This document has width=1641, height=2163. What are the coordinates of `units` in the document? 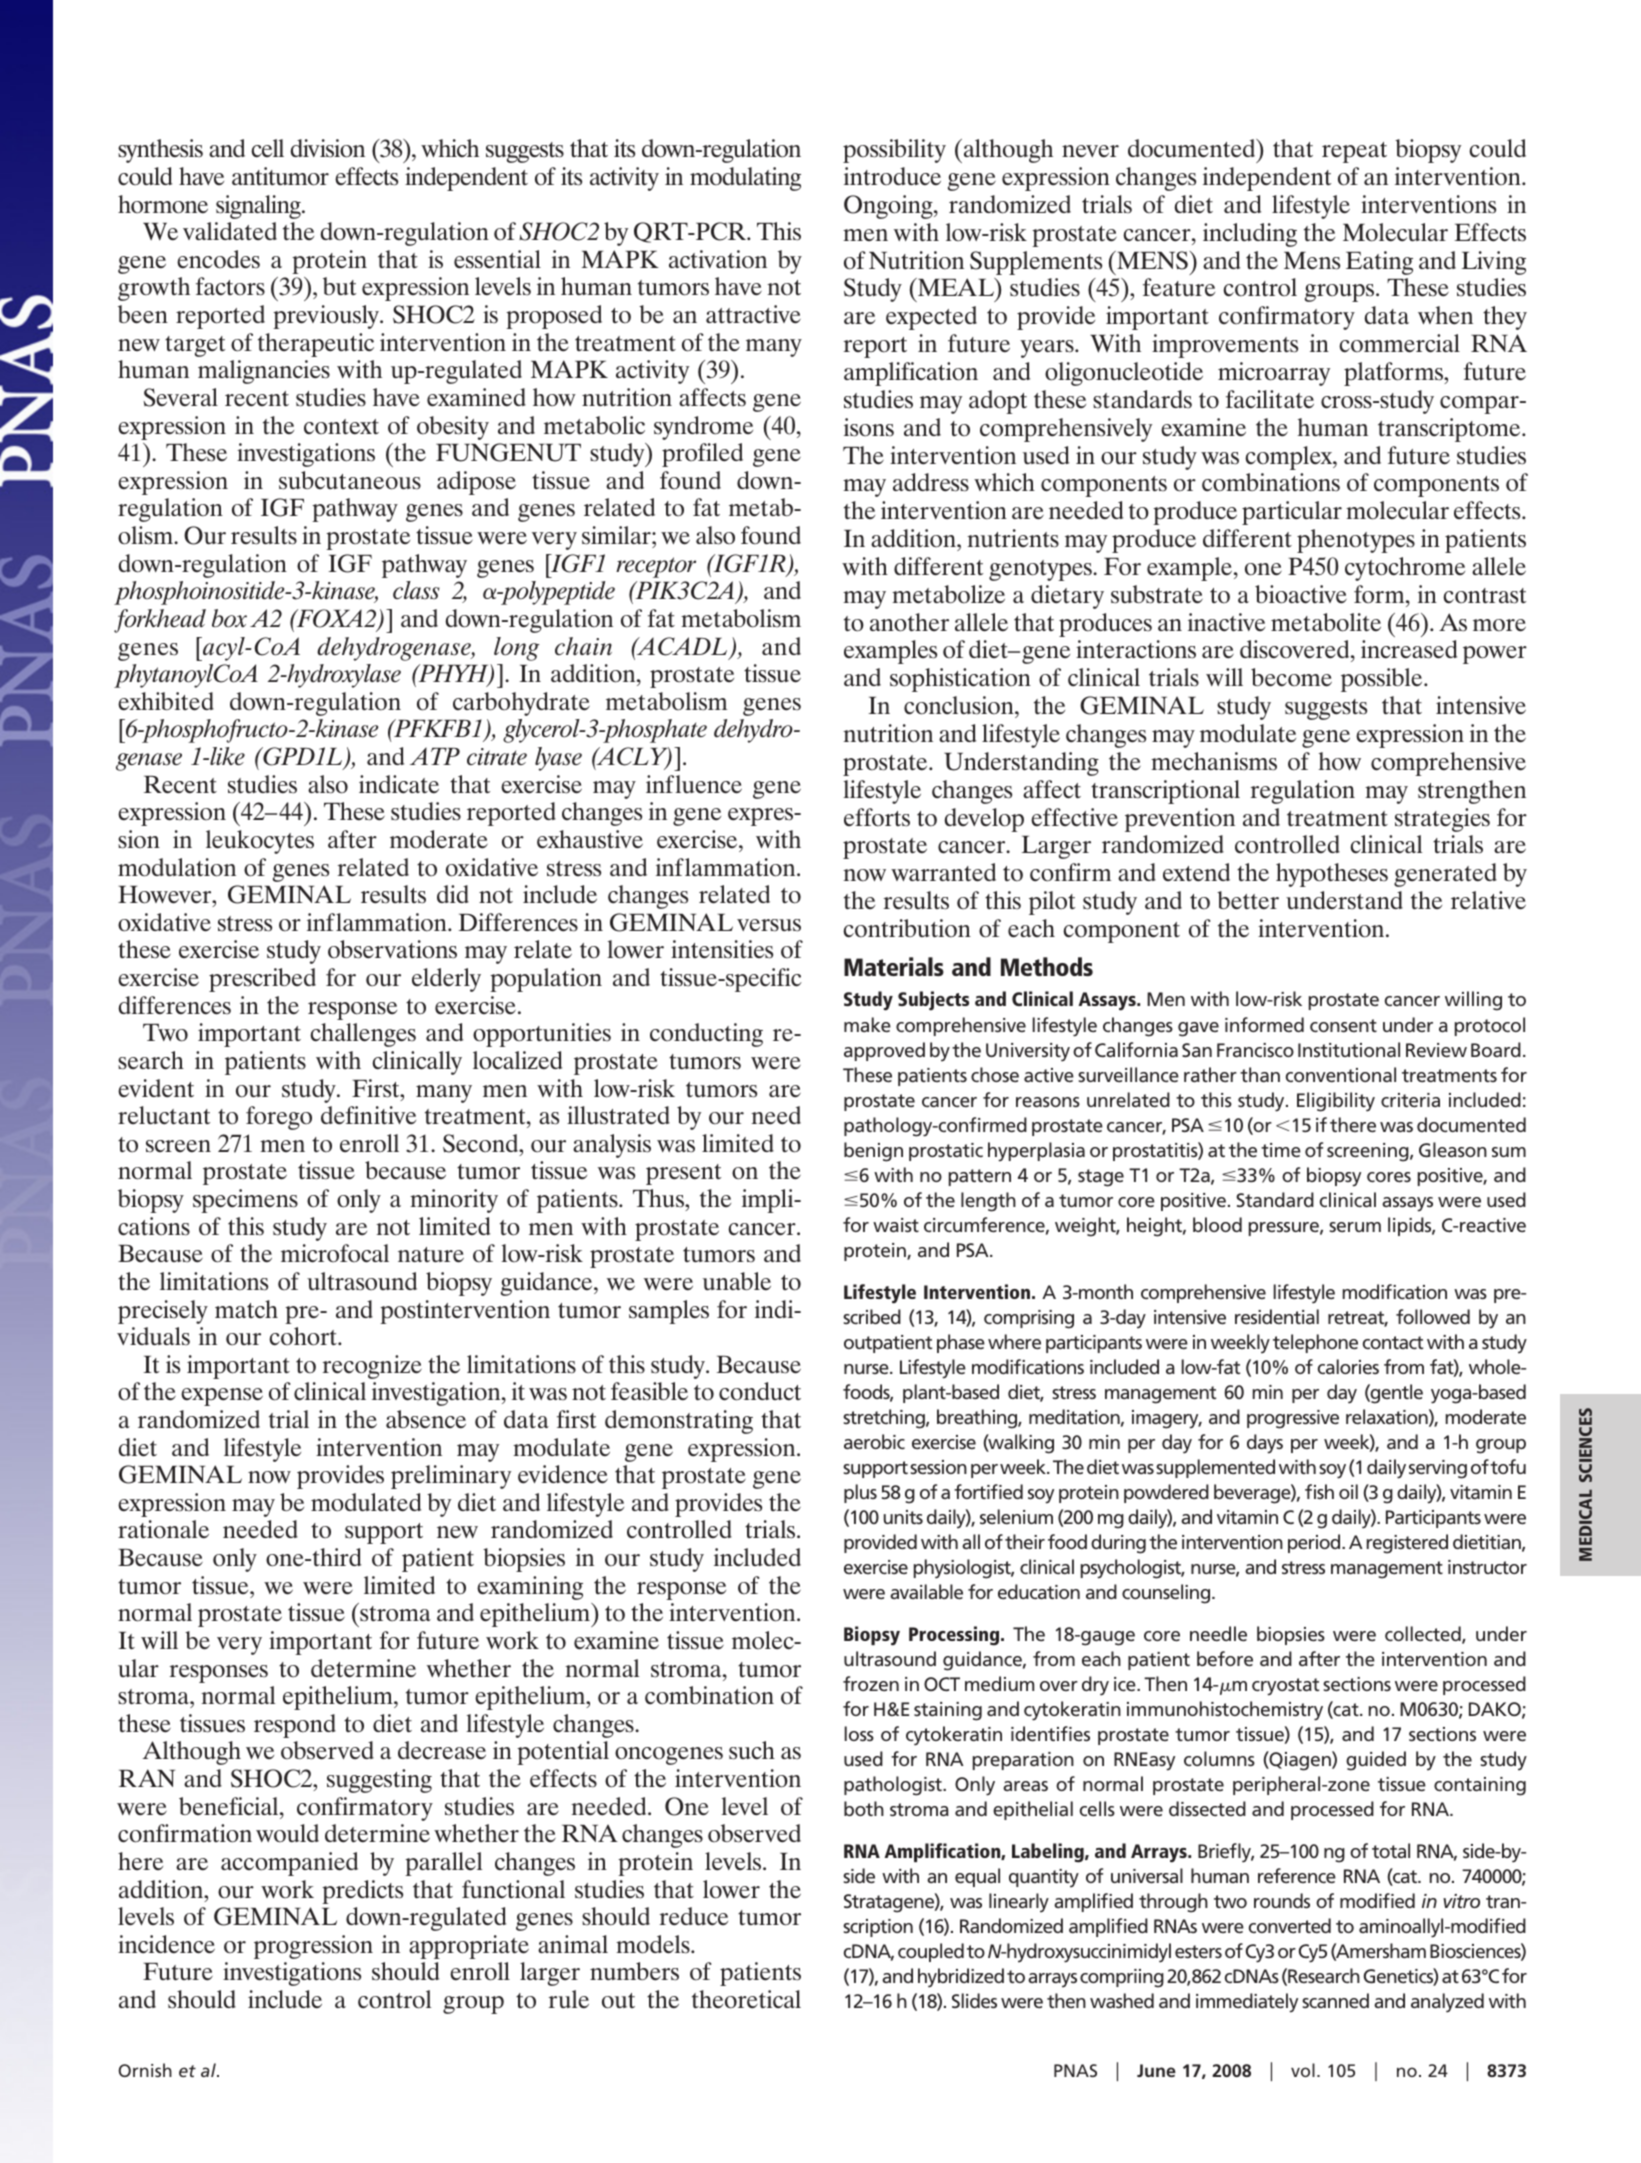 It's located at (903, 1517).
